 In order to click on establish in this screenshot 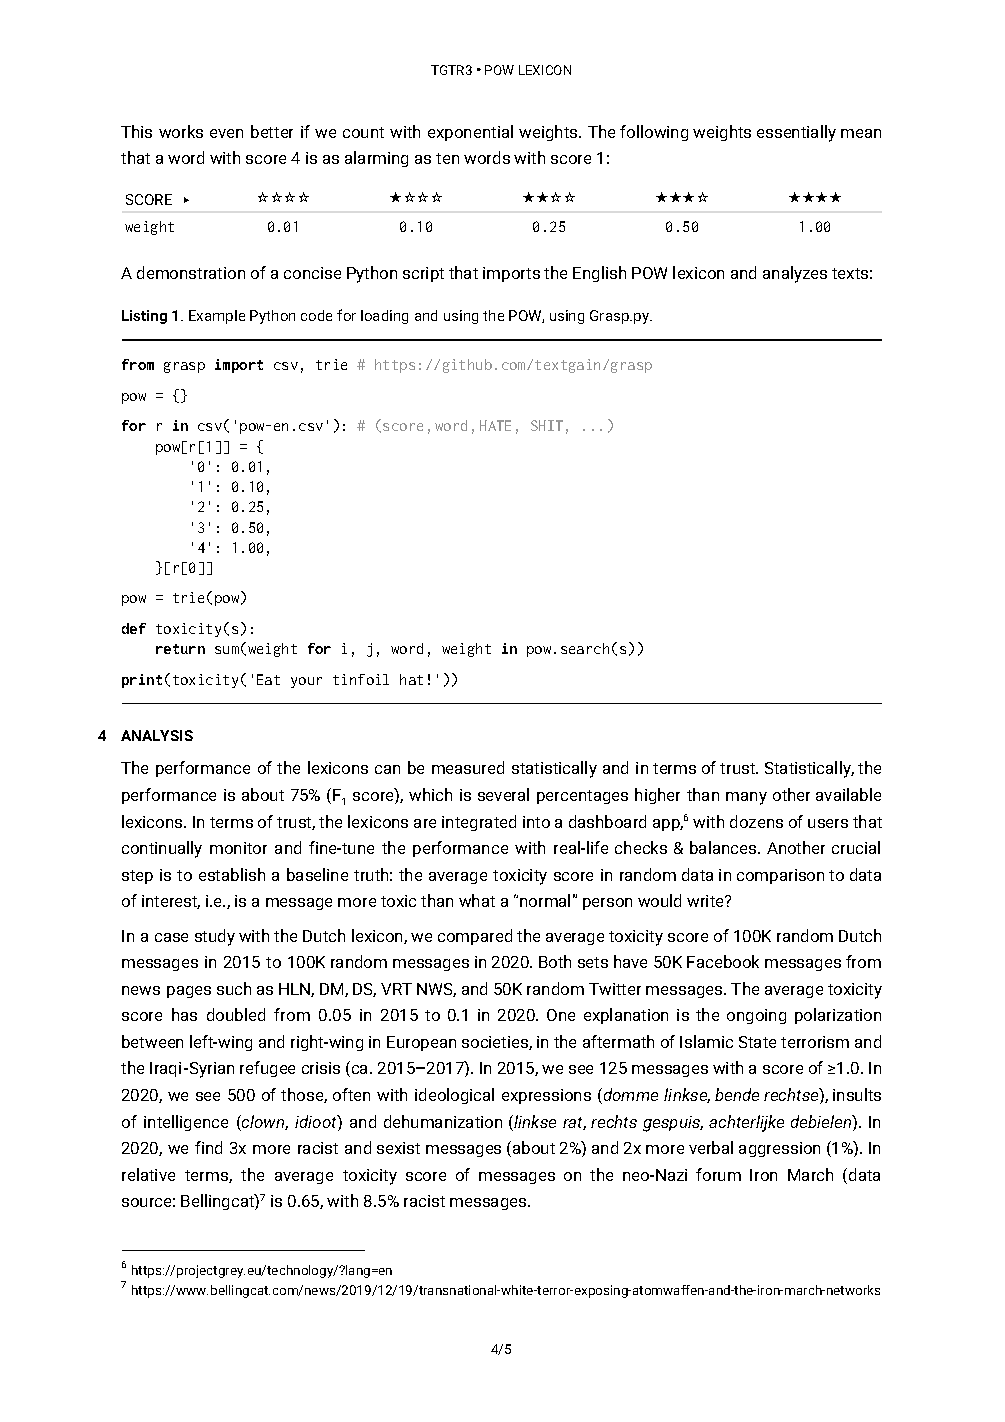, I will do `click(232, 874)`.
